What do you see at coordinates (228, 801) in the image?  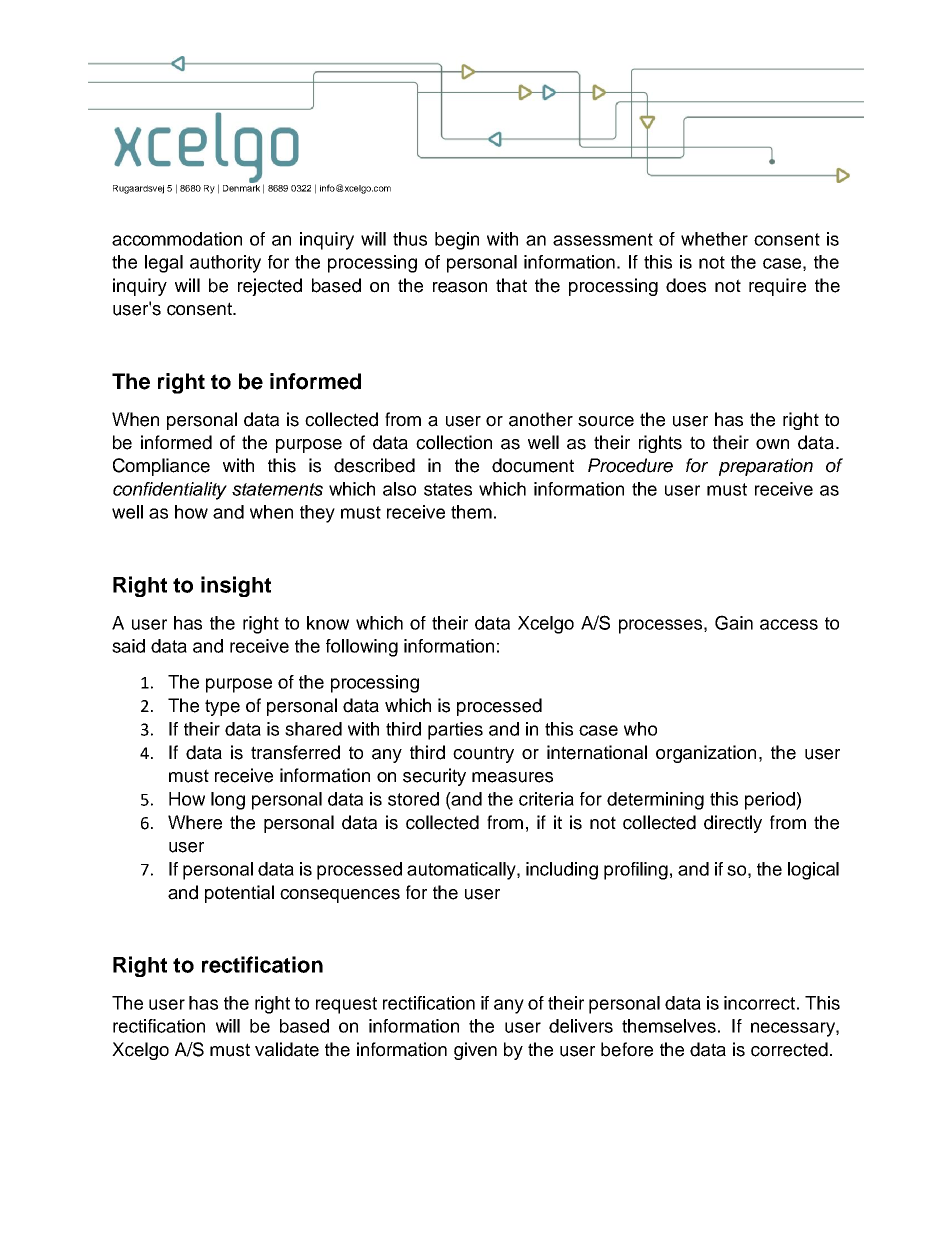 I see `long` at bounding box center [228, 801].
